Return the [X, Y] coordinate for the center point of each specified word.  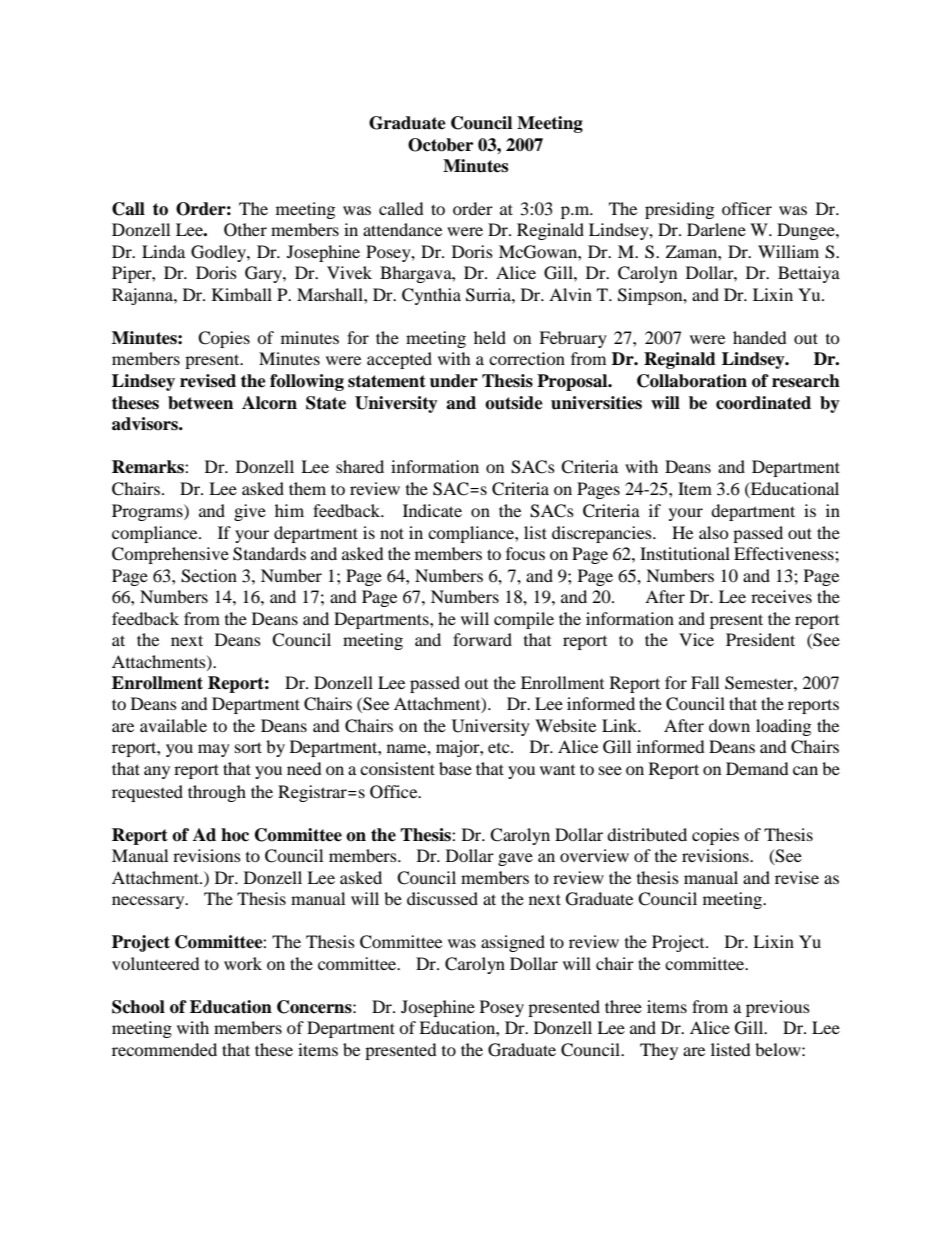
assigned [513, 943]
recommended [164, 1049]
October [440, 145]
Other [245, 230]
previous [778, 1008]
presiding [679, 210]
